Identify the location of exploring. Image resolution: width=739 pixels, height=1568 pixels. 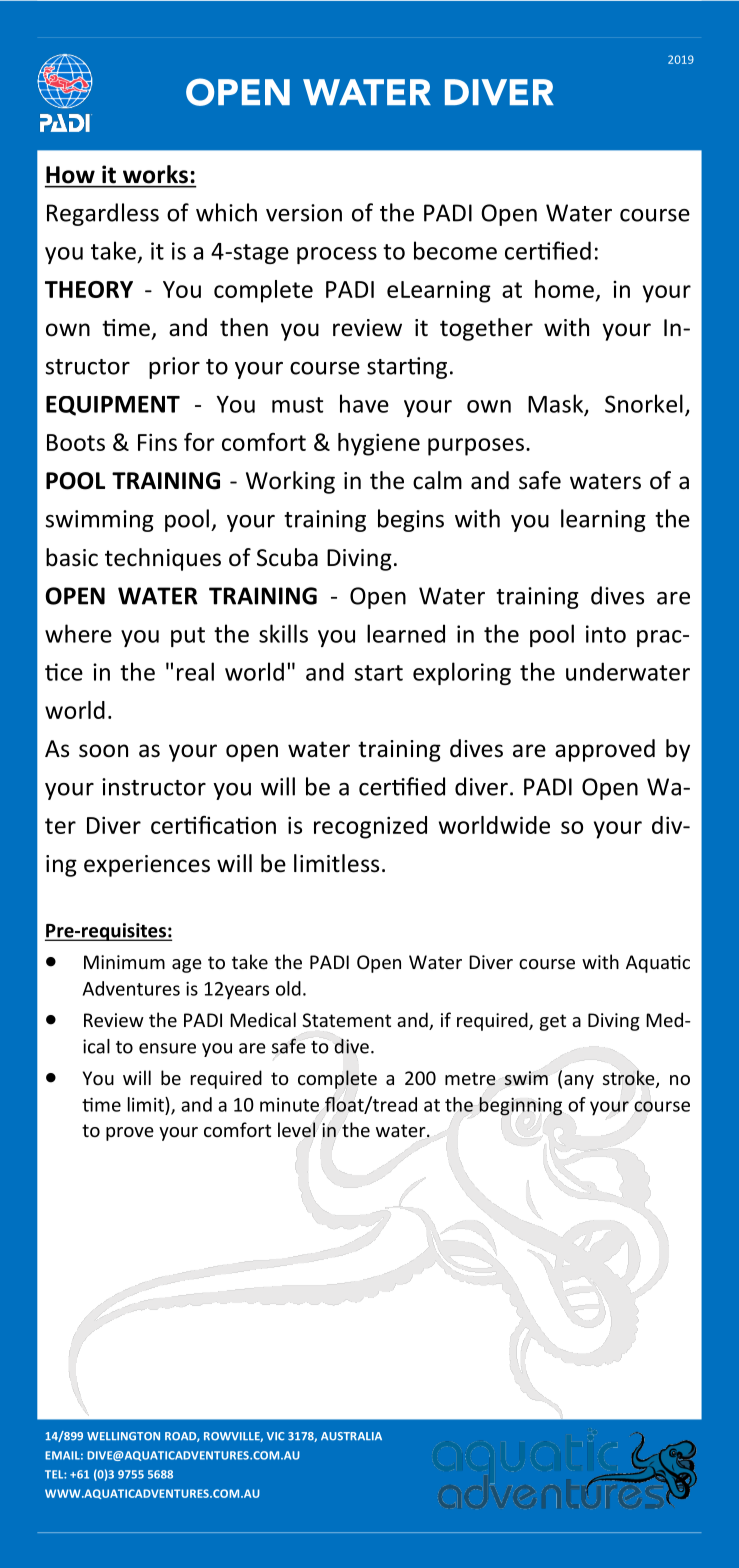
(462, 673).
